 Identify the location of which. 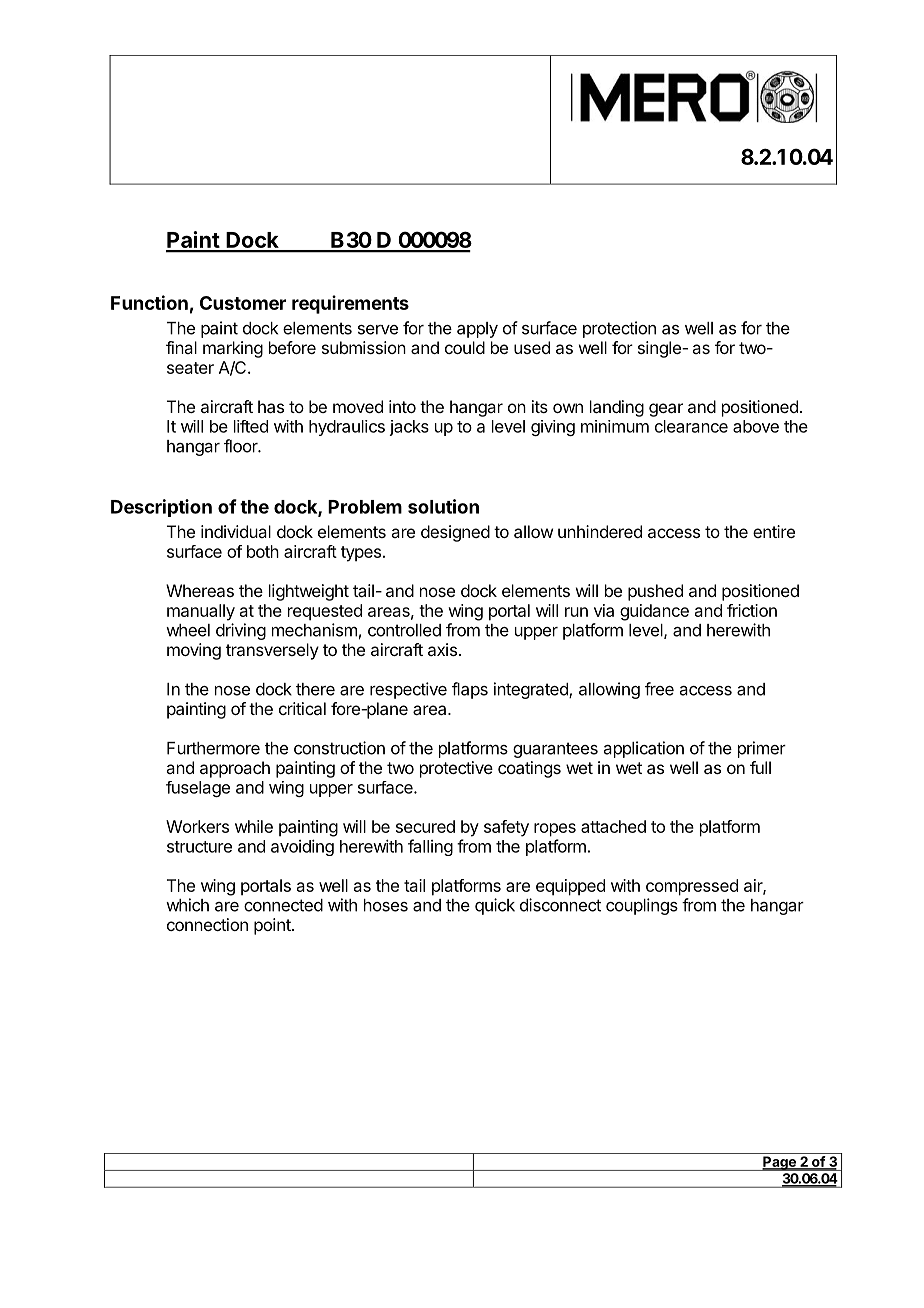
(187, 905).
